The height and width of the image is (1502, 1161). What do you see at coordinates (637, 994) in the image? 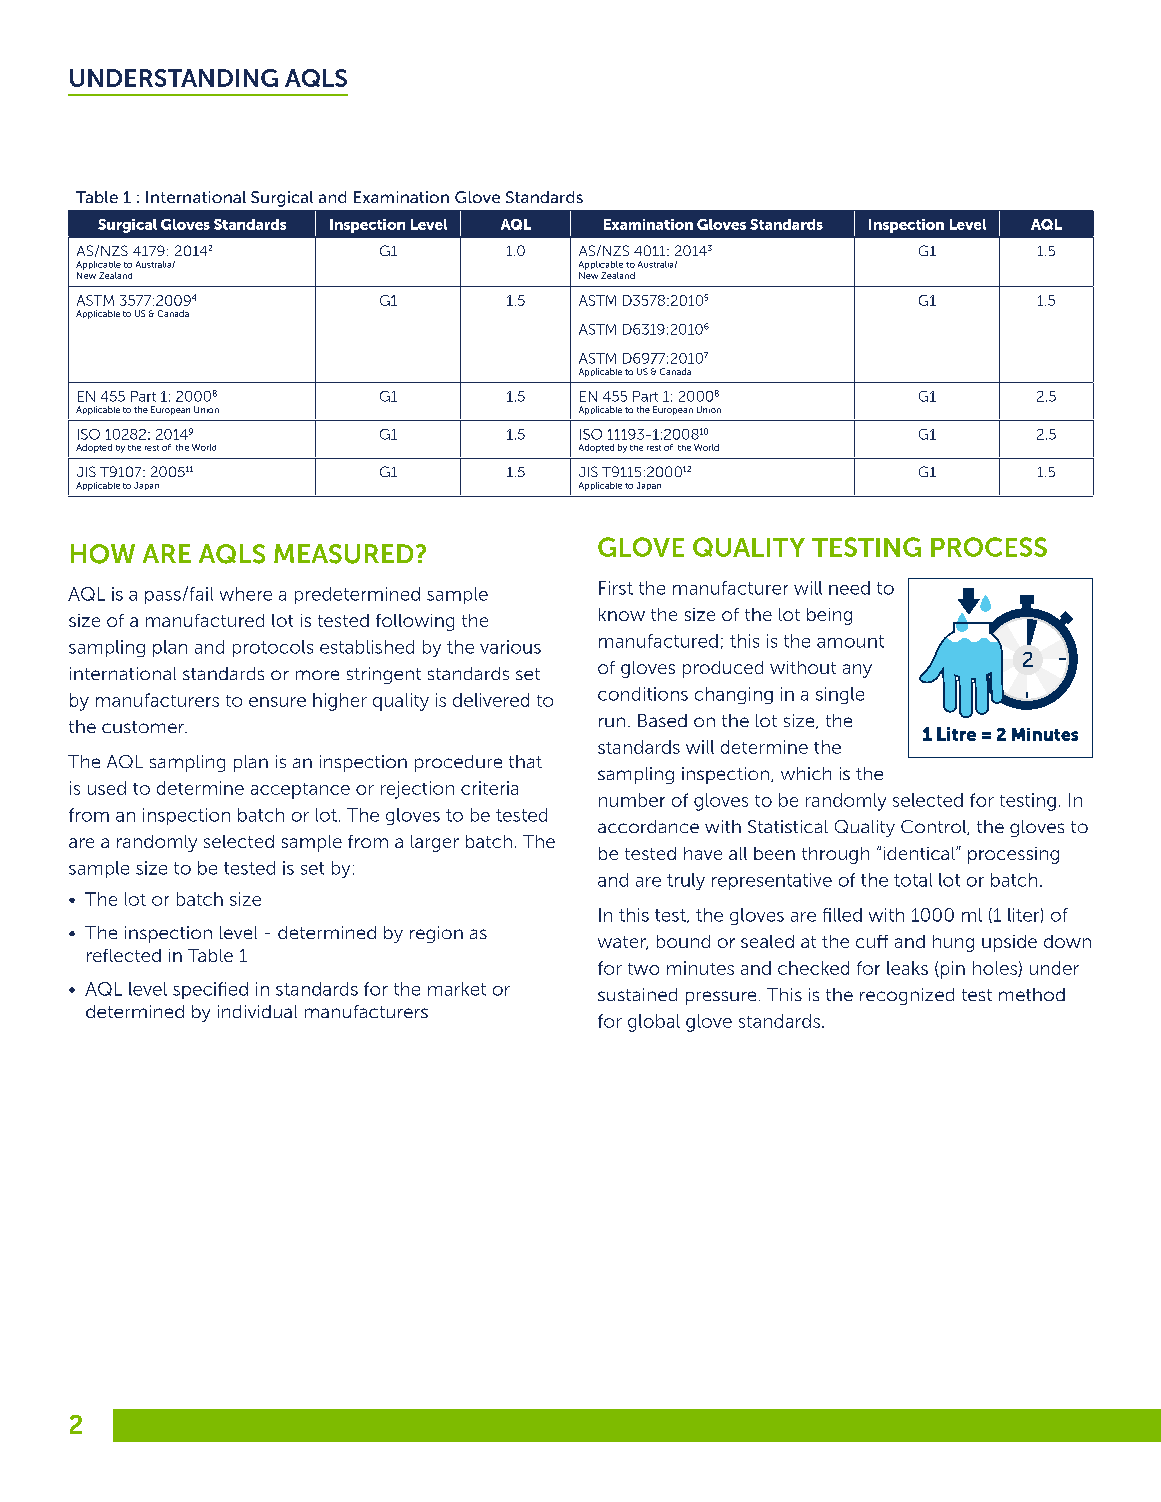
I see `sustained` at bounding box center [637, 994].
